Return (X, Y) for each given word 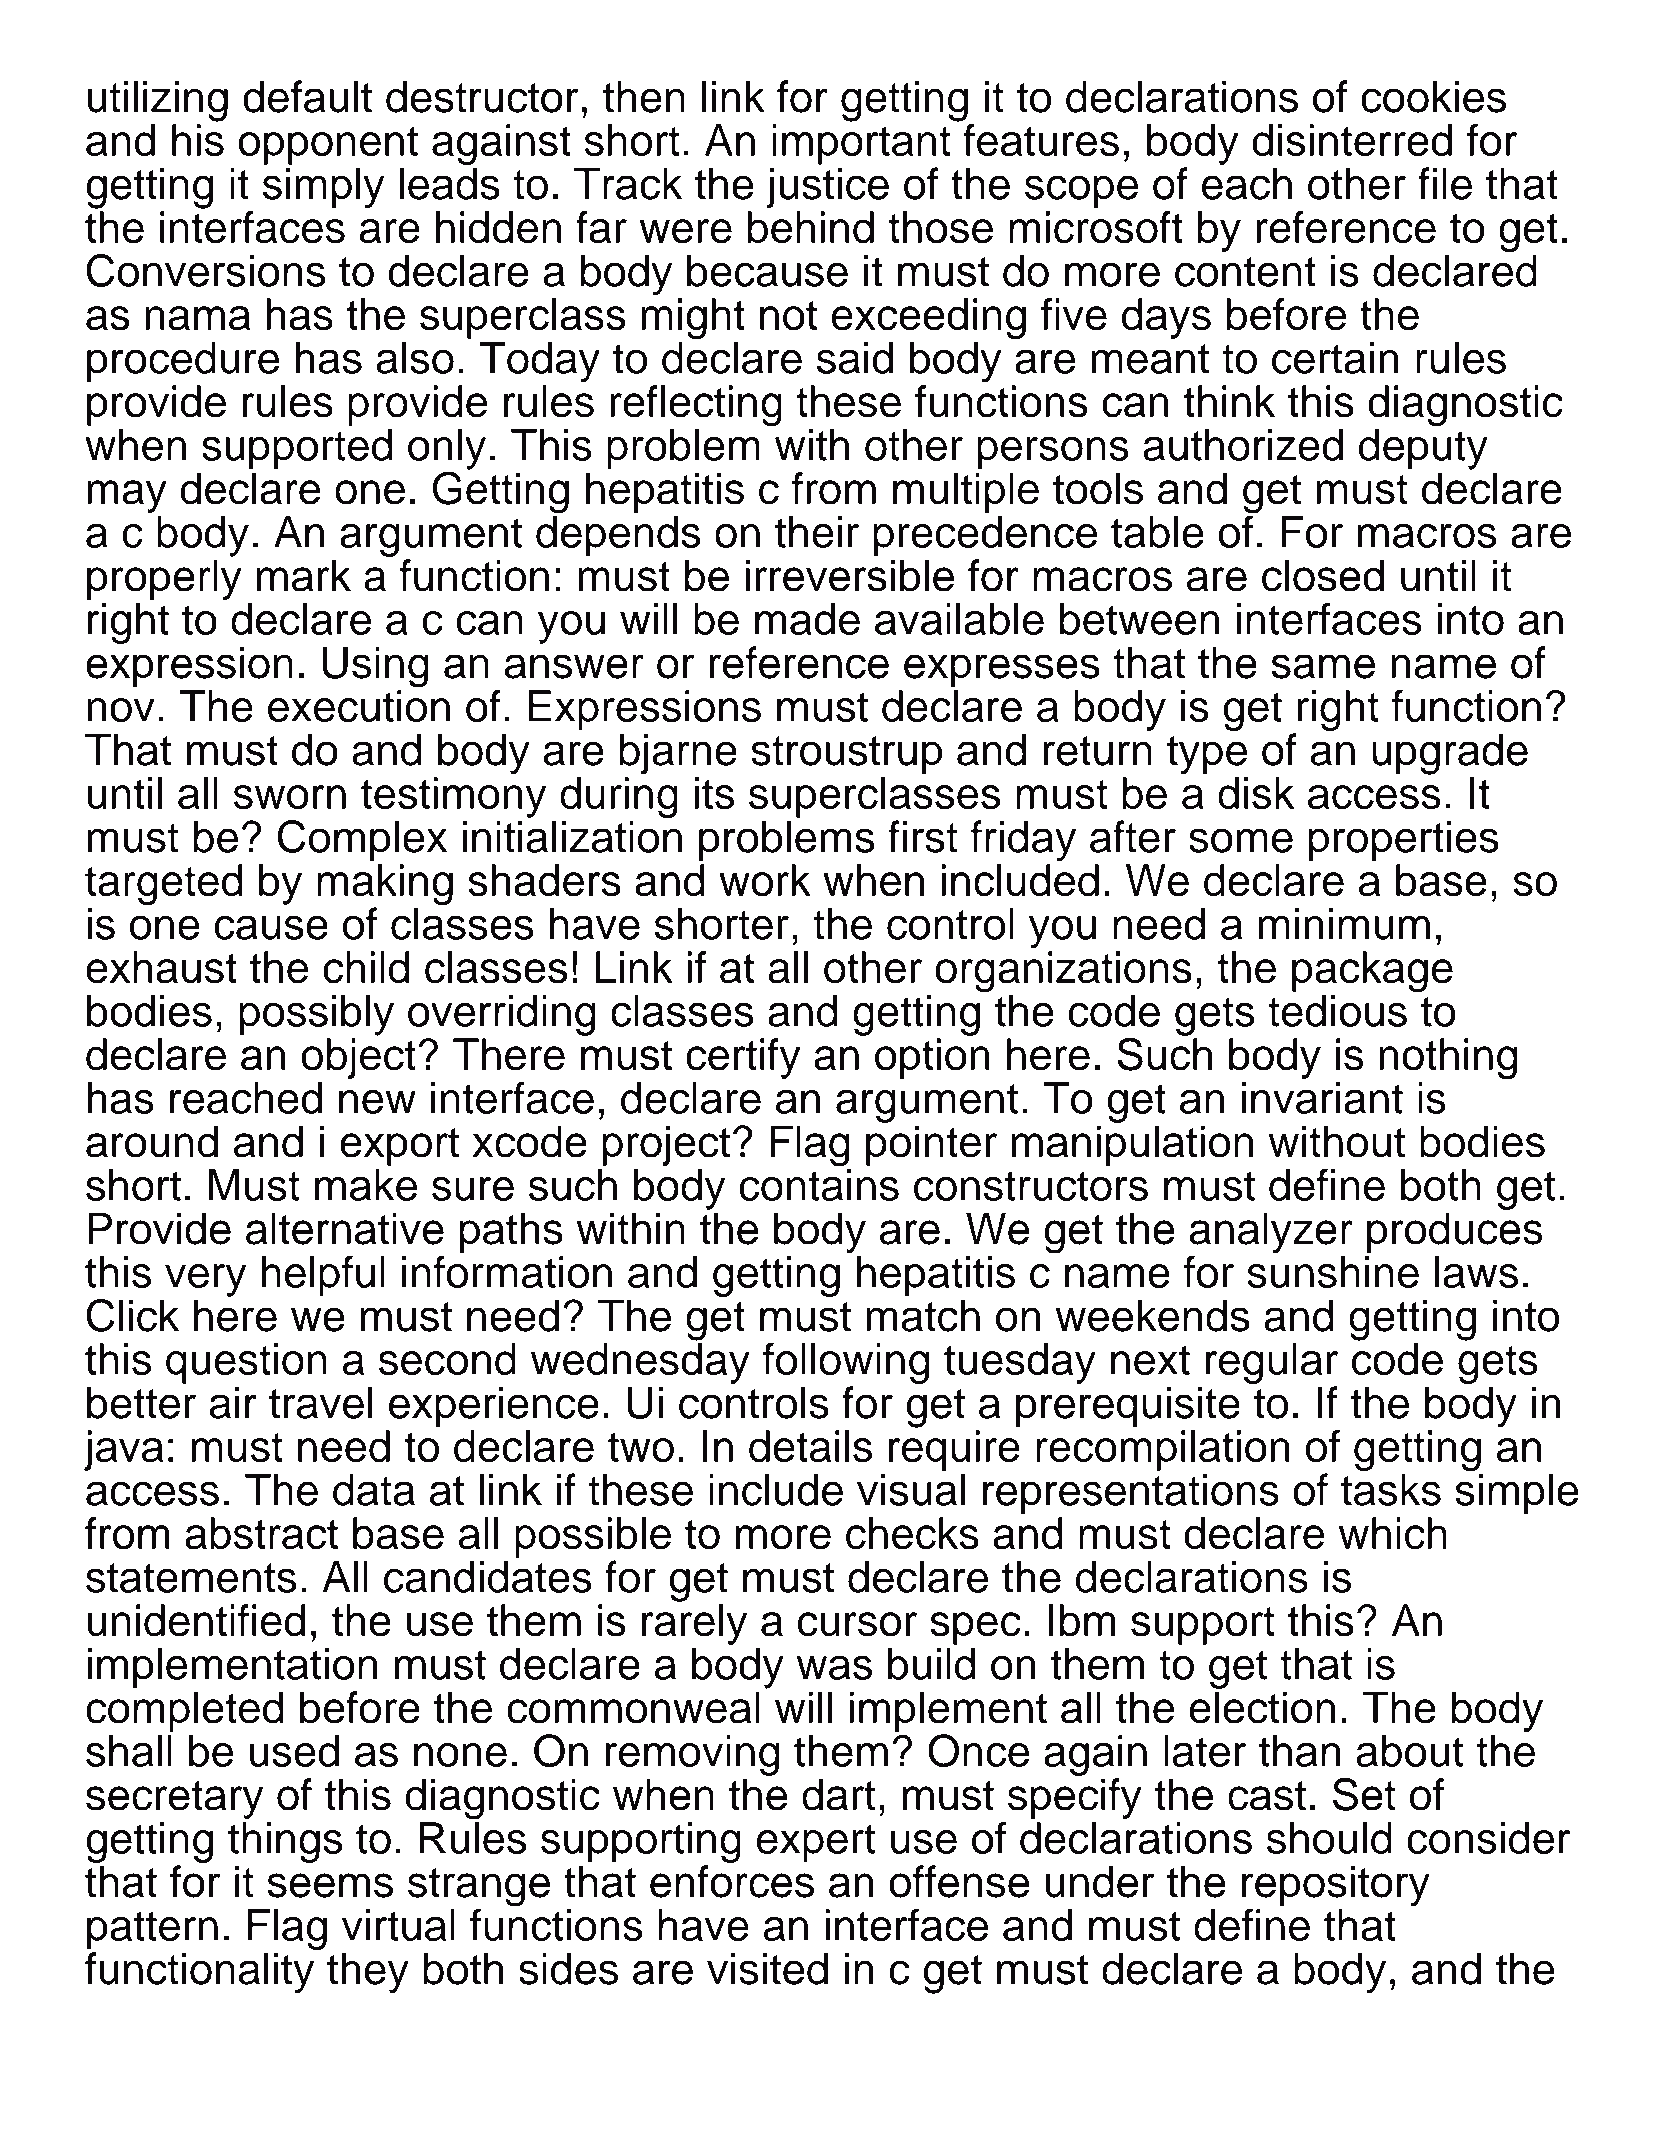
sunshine (1333, 1272)
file (1445, 183)
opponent (328, 145)
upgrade (1450, 754)
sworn (290, 797)
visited (767, 1968)
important (861, 144)
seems (330, 1885)
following (846, 1363)
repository (1336, 1887)
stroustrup (846, 755)
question (246, 1363)
